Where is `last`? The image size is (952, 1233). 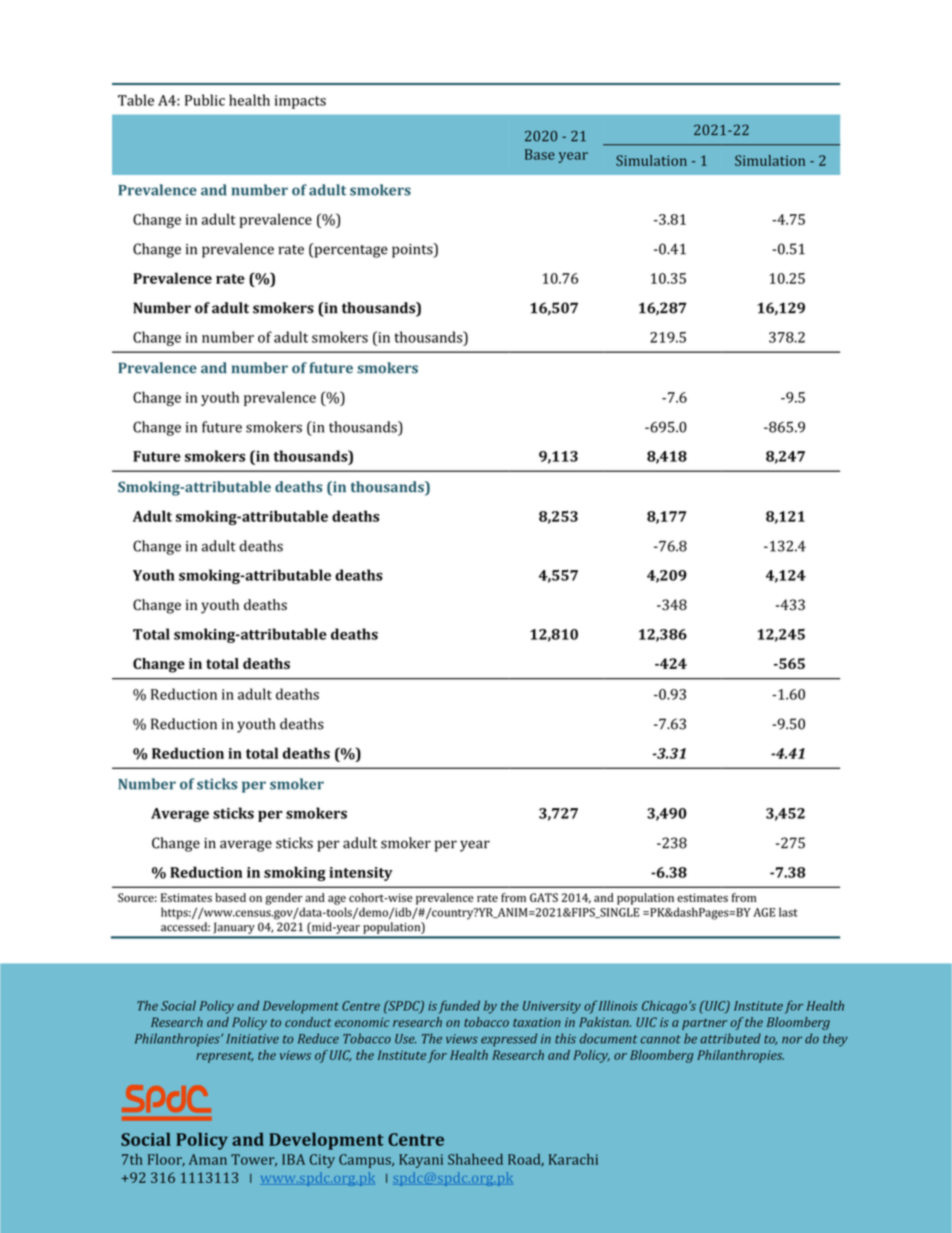 last is located at coordinates (788, 912).
